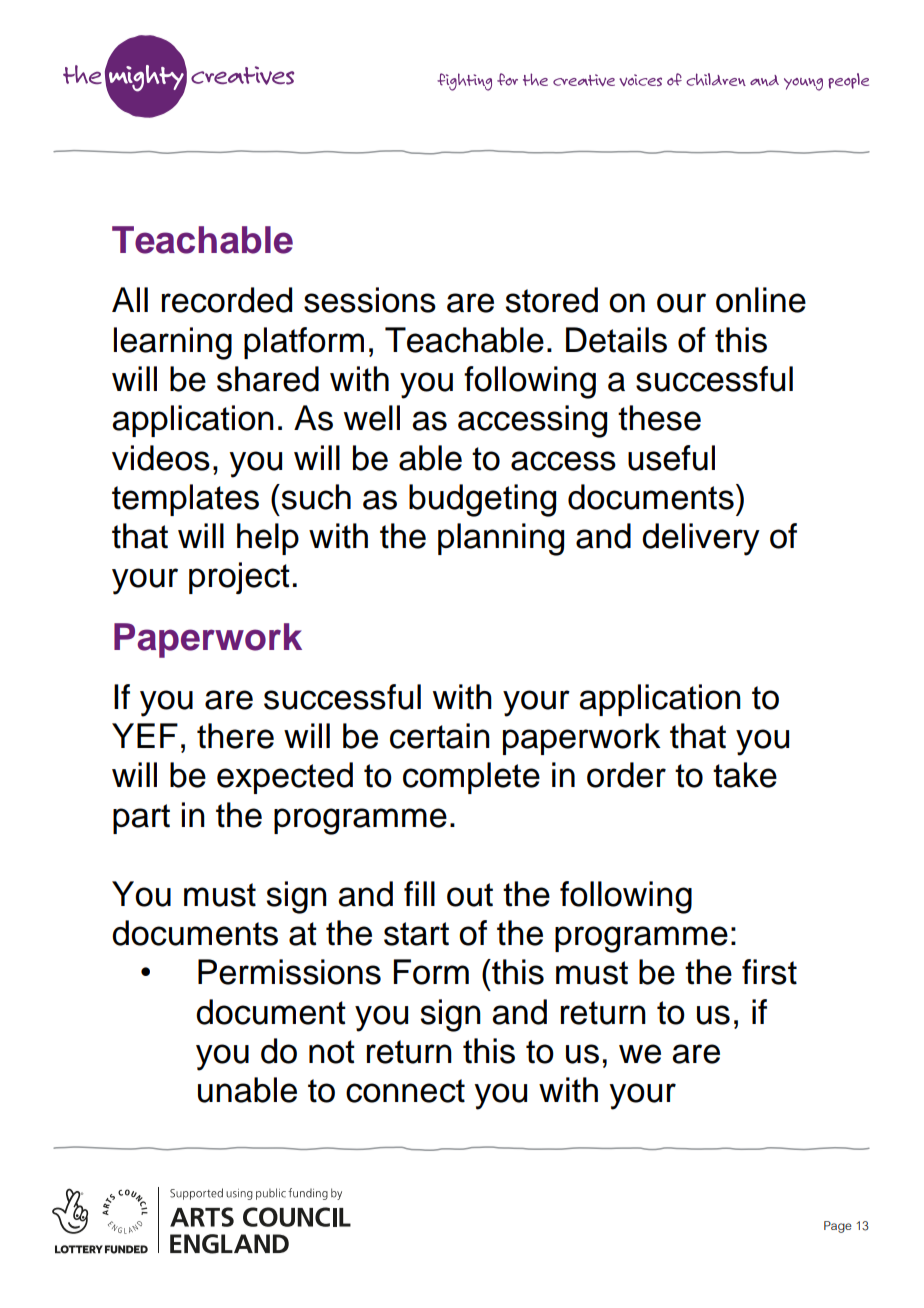  I want to click on templates, so click(185, 500).
